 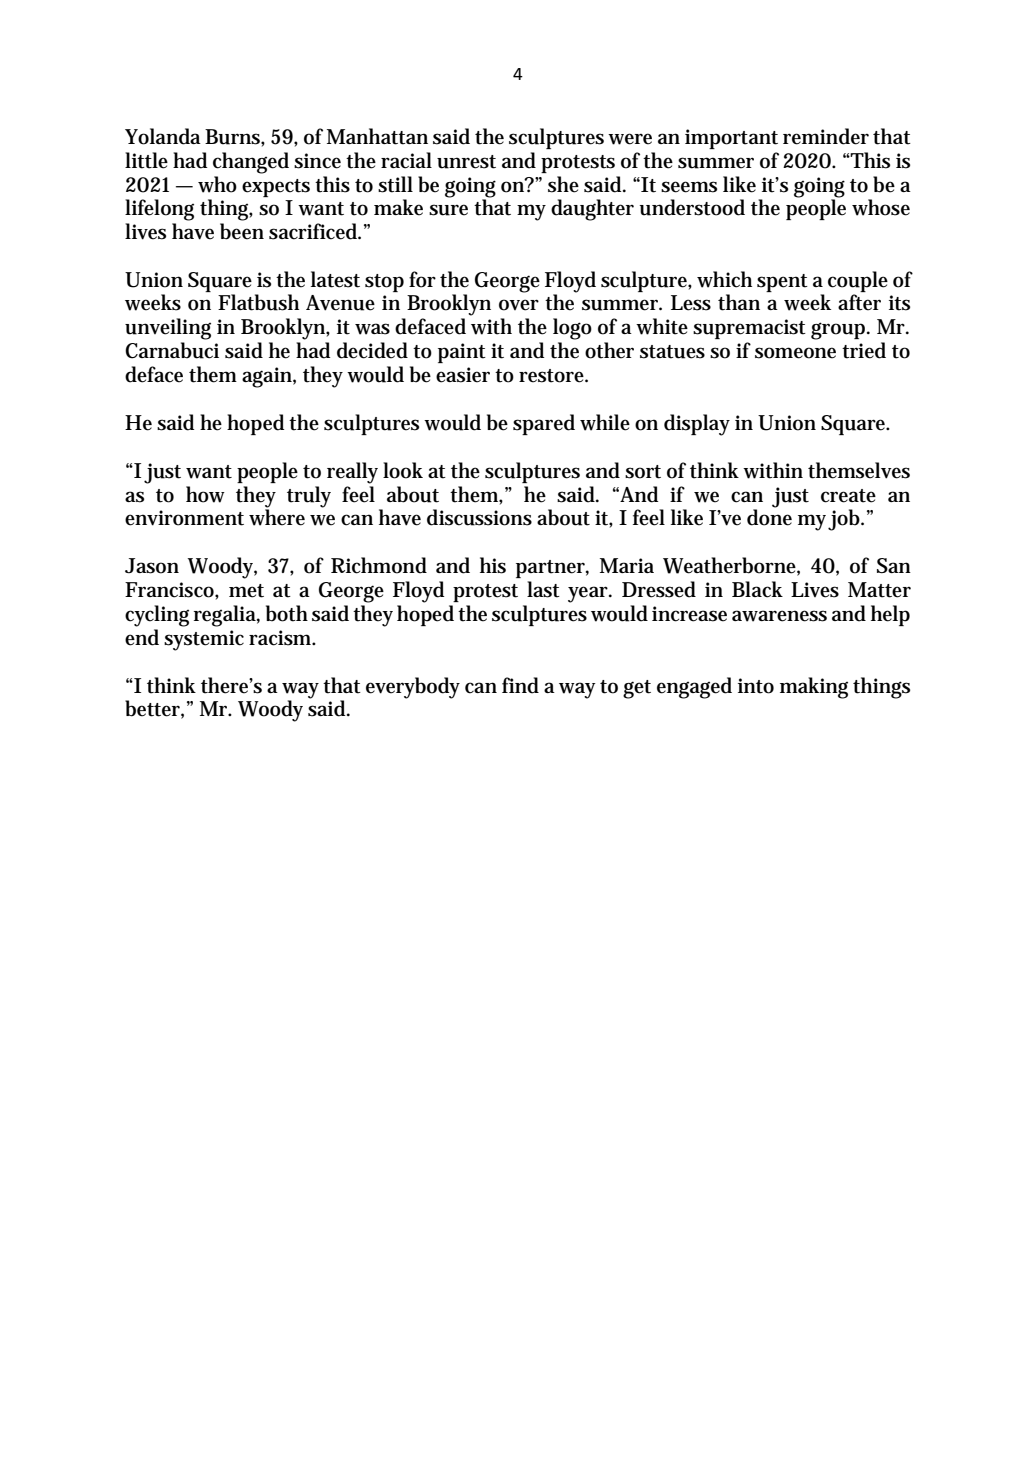 I want to click on find, so click(x=520, y=685).
